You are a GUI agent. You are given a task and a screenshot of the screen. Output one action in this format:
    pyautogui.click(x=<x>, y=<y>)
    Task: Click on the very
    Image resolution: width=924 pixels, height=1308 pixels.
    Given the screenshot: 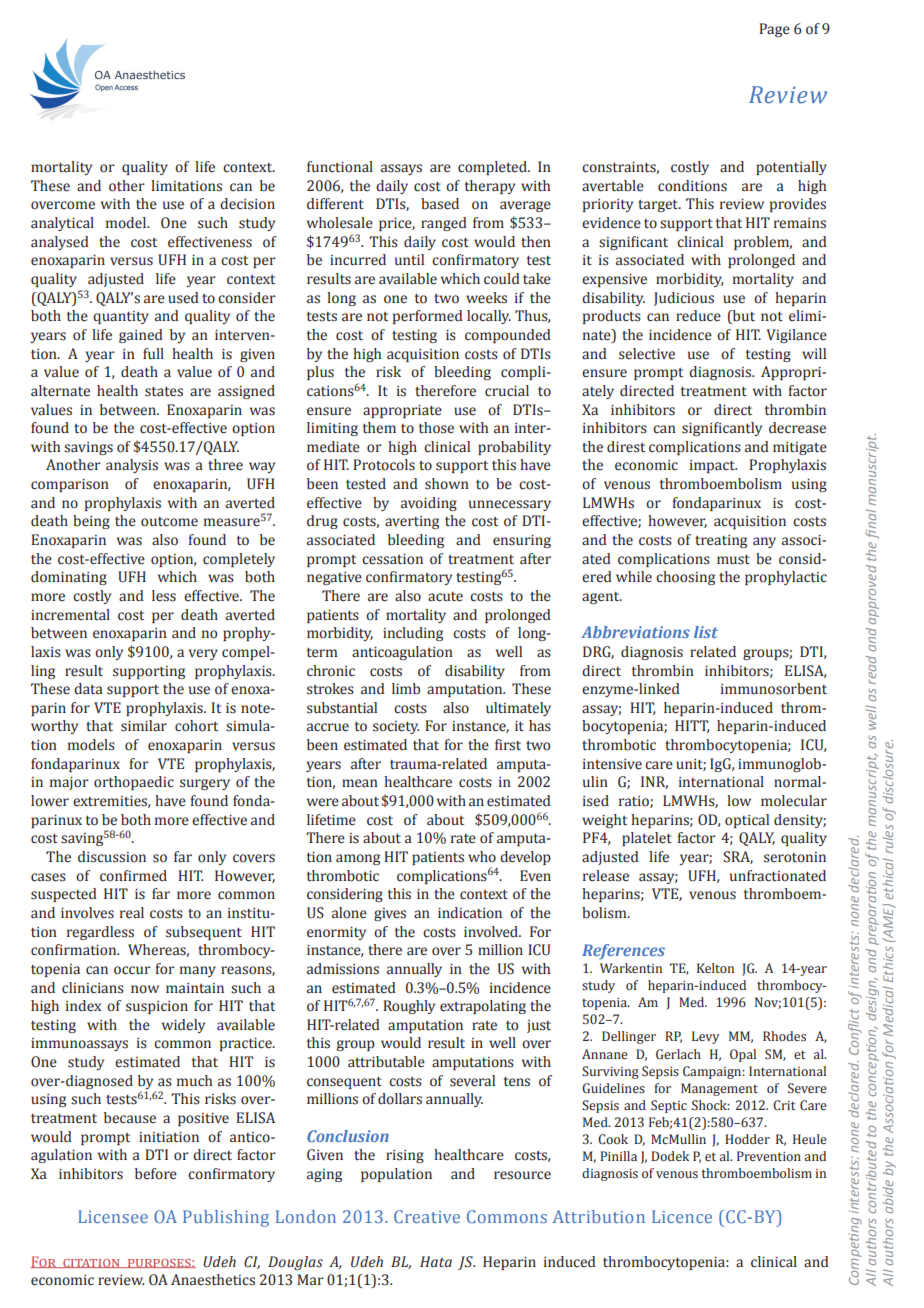 What is the action you would take?
    pyautogui.click(x=203, y=654)
